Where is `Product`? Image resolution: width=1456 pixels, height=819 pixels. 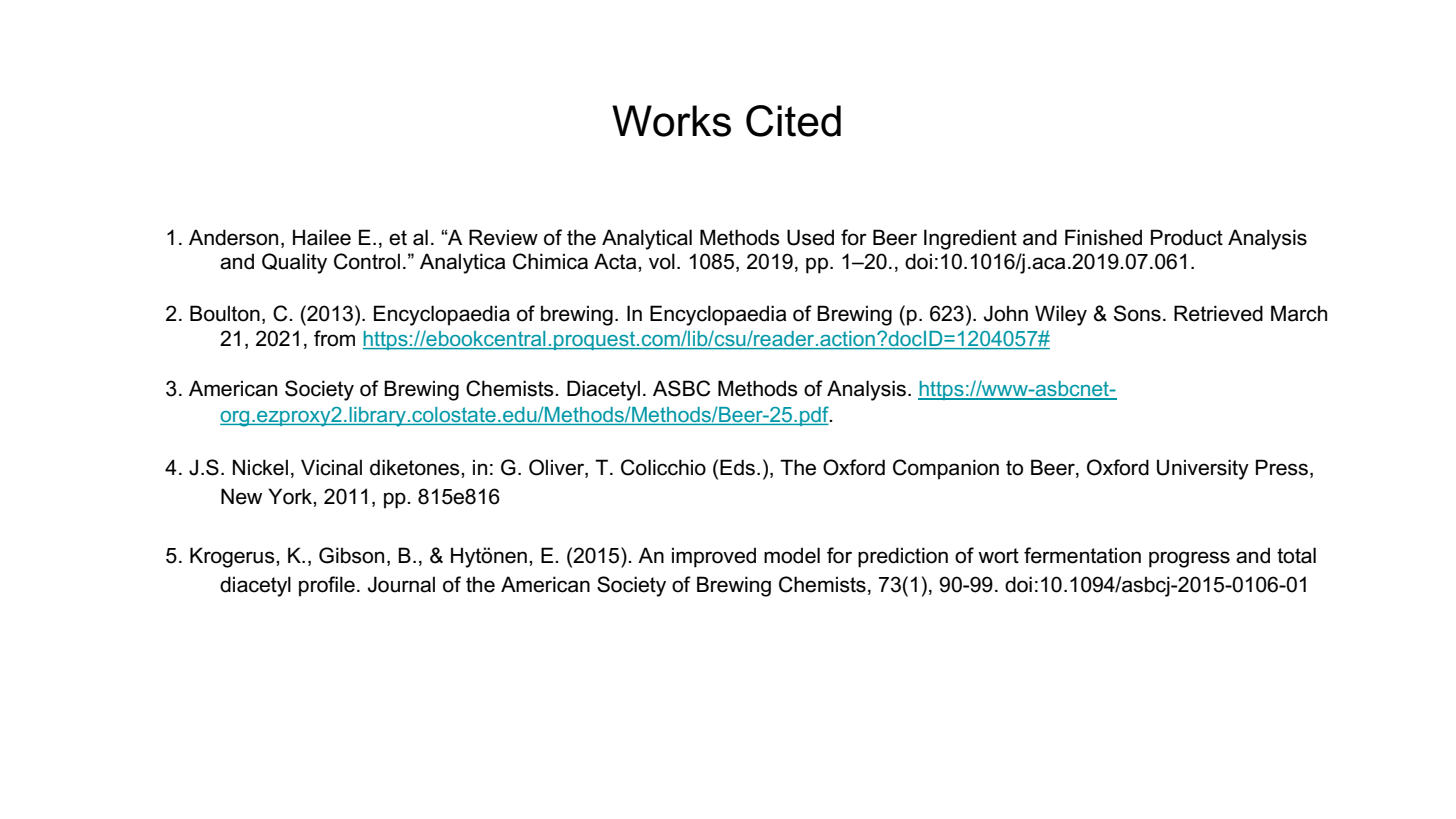 Product is located at coordinates (1187, 237).
